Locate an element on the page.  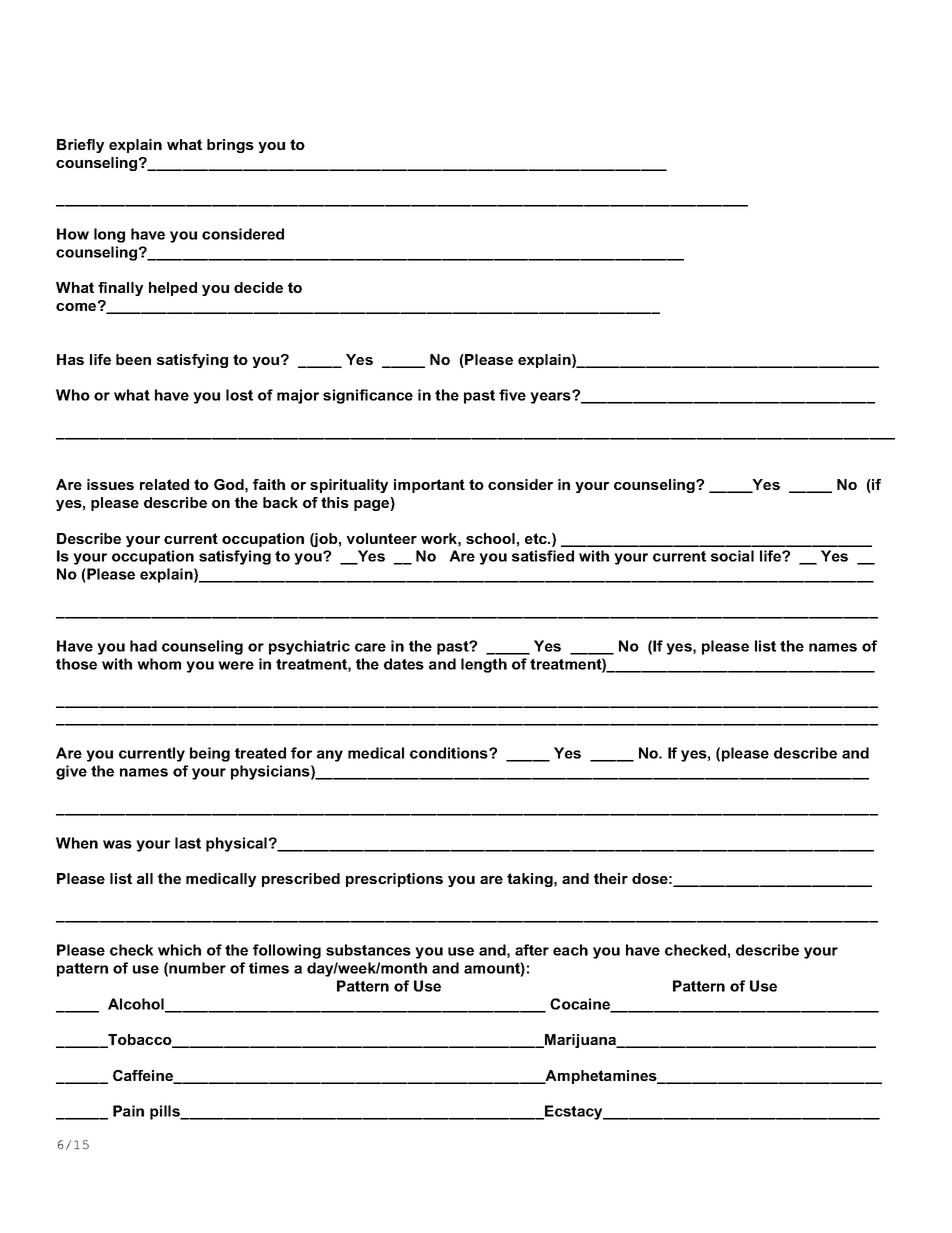
substances is located at coordinates (368, 950).
